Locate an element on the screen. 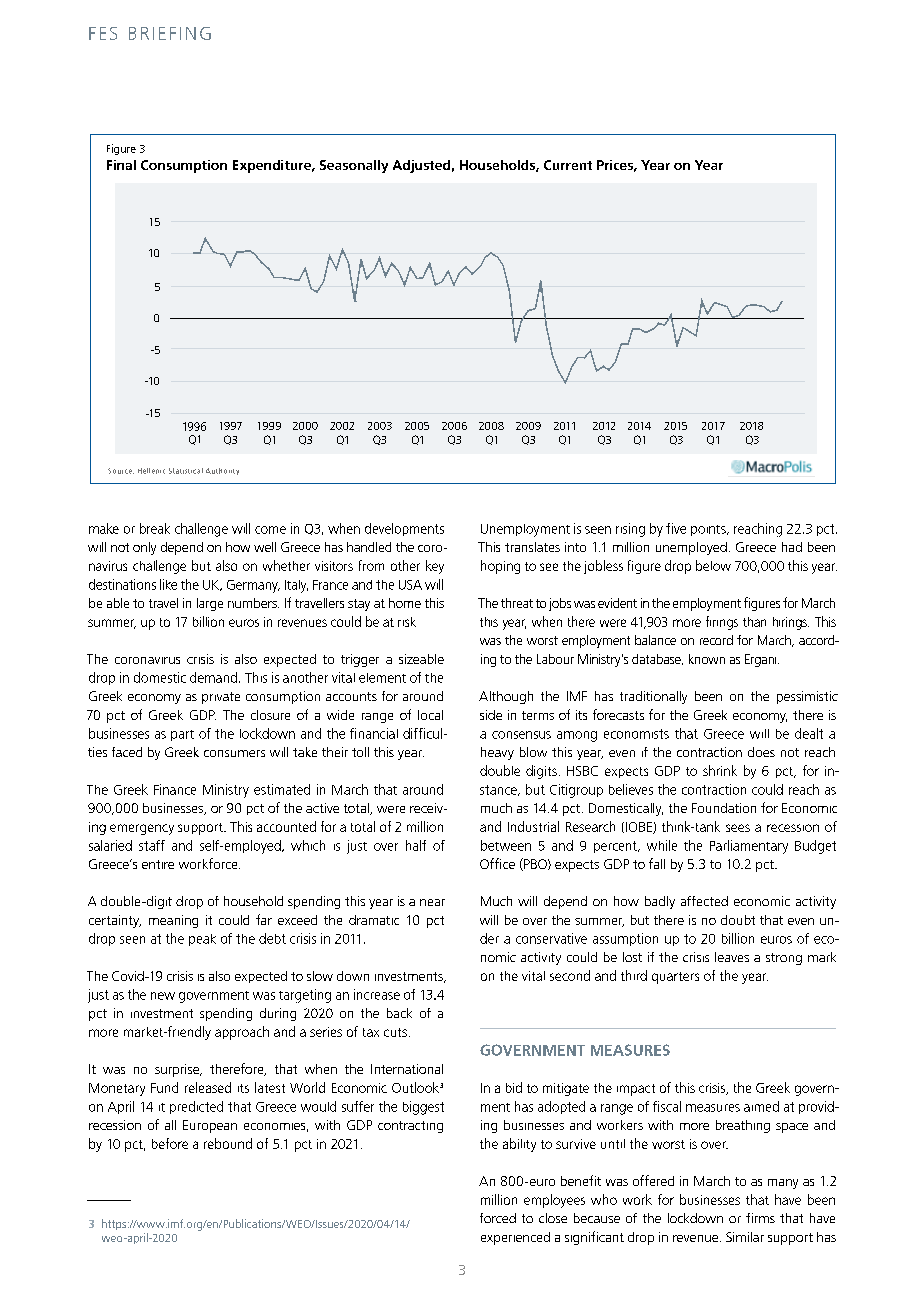 The width and height of the screenshot is (924, 1308). record is located at coordinates (716, 640).
